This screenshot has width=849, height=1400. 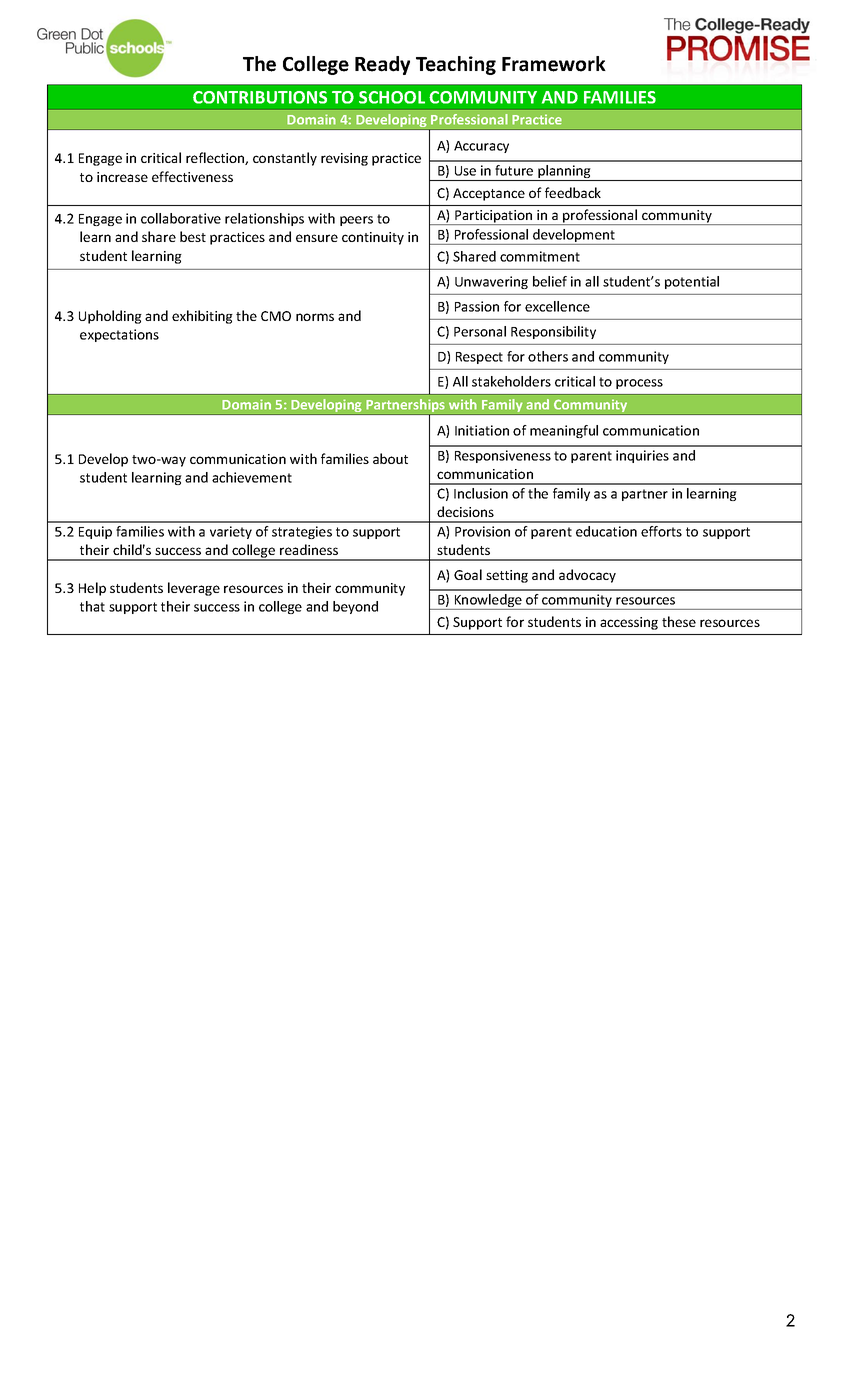 What do you see at coordinates (553, 332) in the screenshot?
I see `Responsibility` at bounding box center [553, 332].
